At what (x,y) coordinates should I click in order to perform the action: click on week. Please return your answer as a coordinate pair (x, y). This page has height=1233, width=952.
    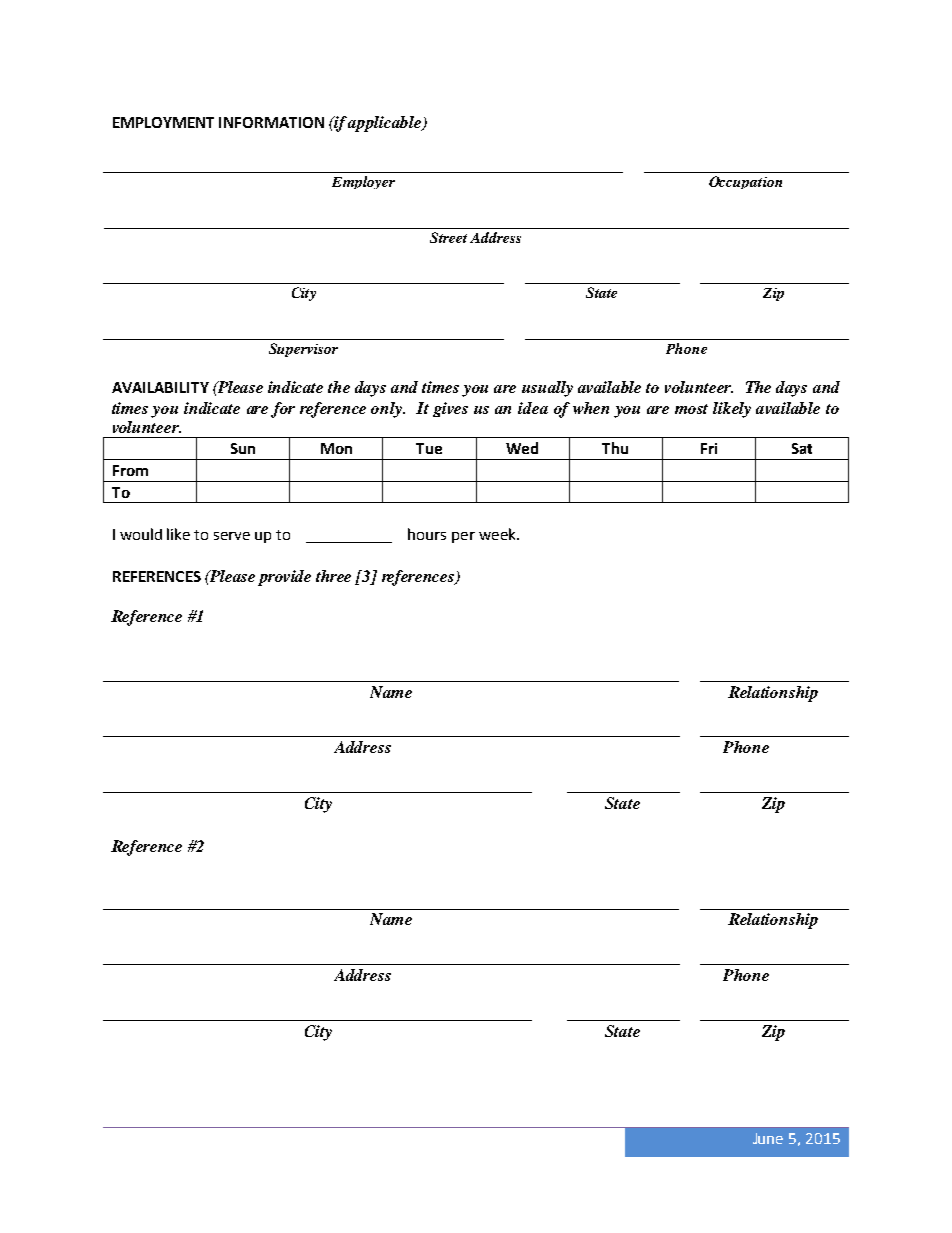
    Looking at the image, I should click on (498, 534).
